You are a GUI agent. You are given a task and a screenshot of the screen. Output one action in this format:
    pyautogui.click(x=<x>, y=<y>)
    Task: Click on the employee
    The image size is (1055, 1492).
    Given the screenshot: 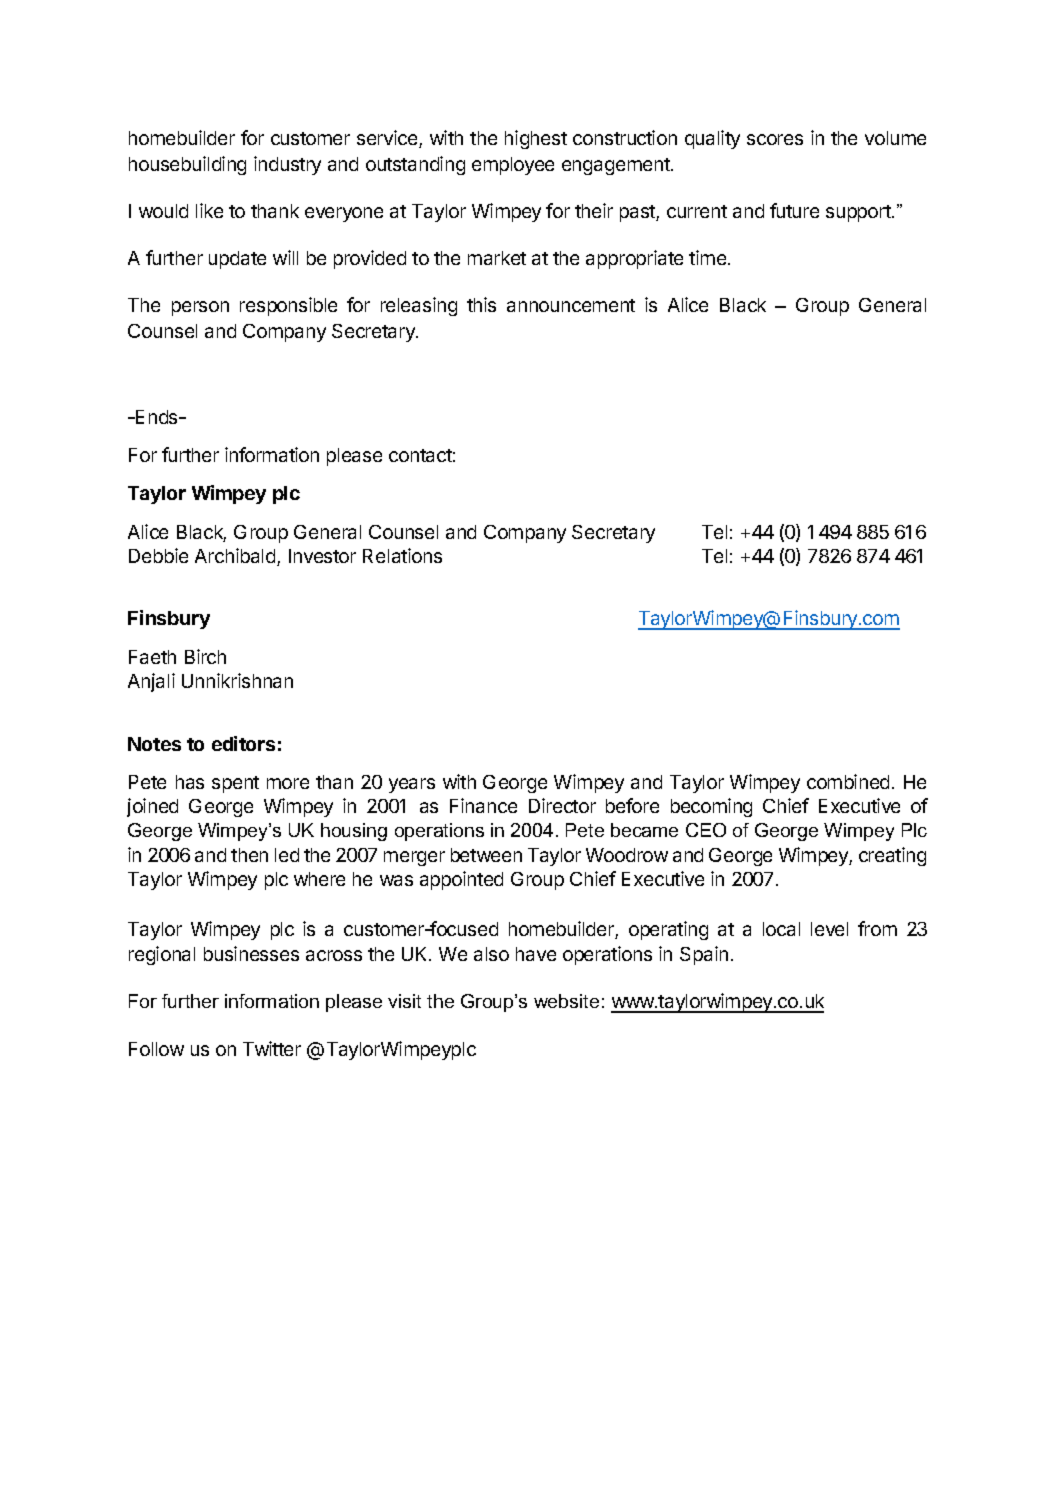 What is the action you would take?
    pyautogui.click(x=513, y=166)
